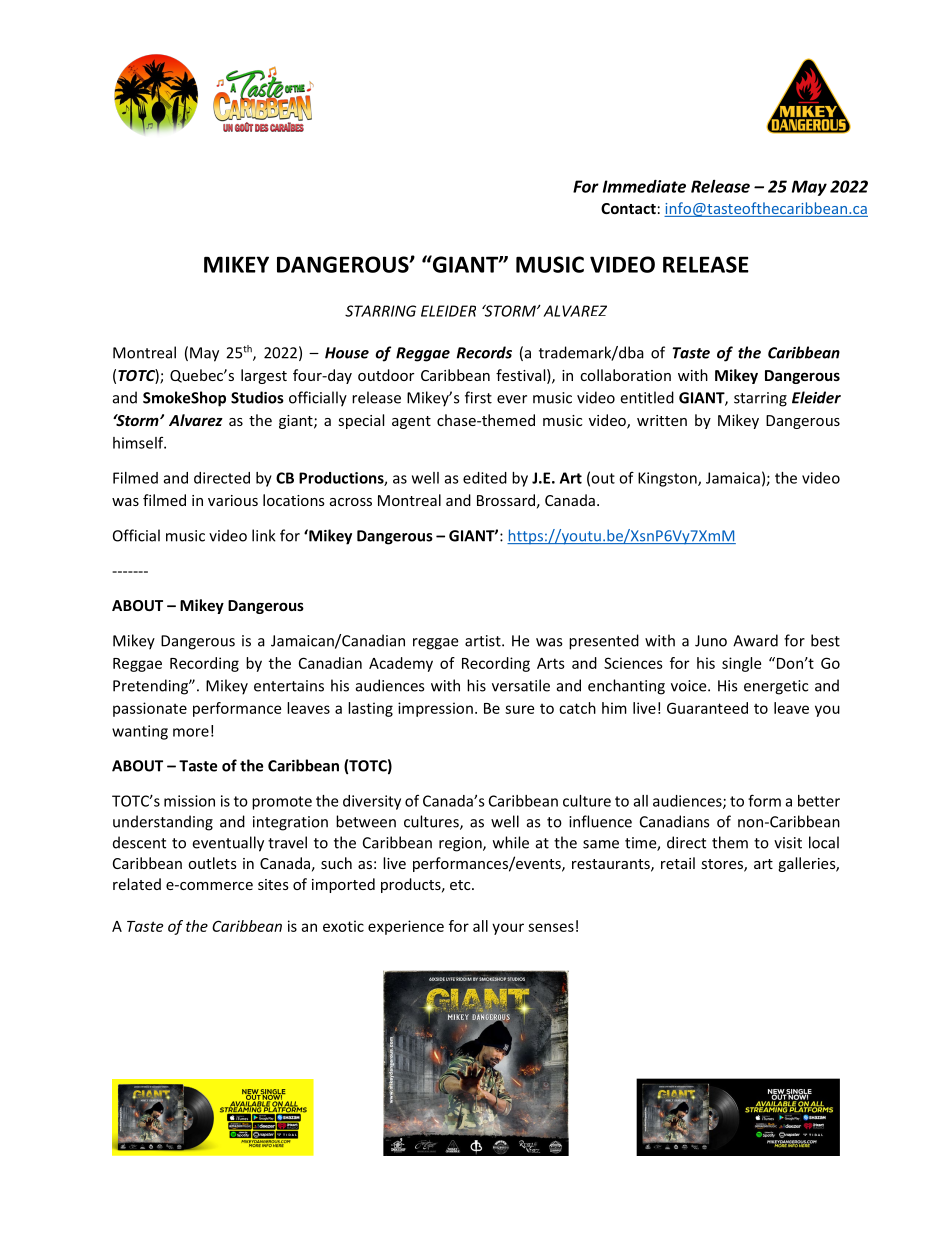  I want to click on retail, so click(678, 863).
